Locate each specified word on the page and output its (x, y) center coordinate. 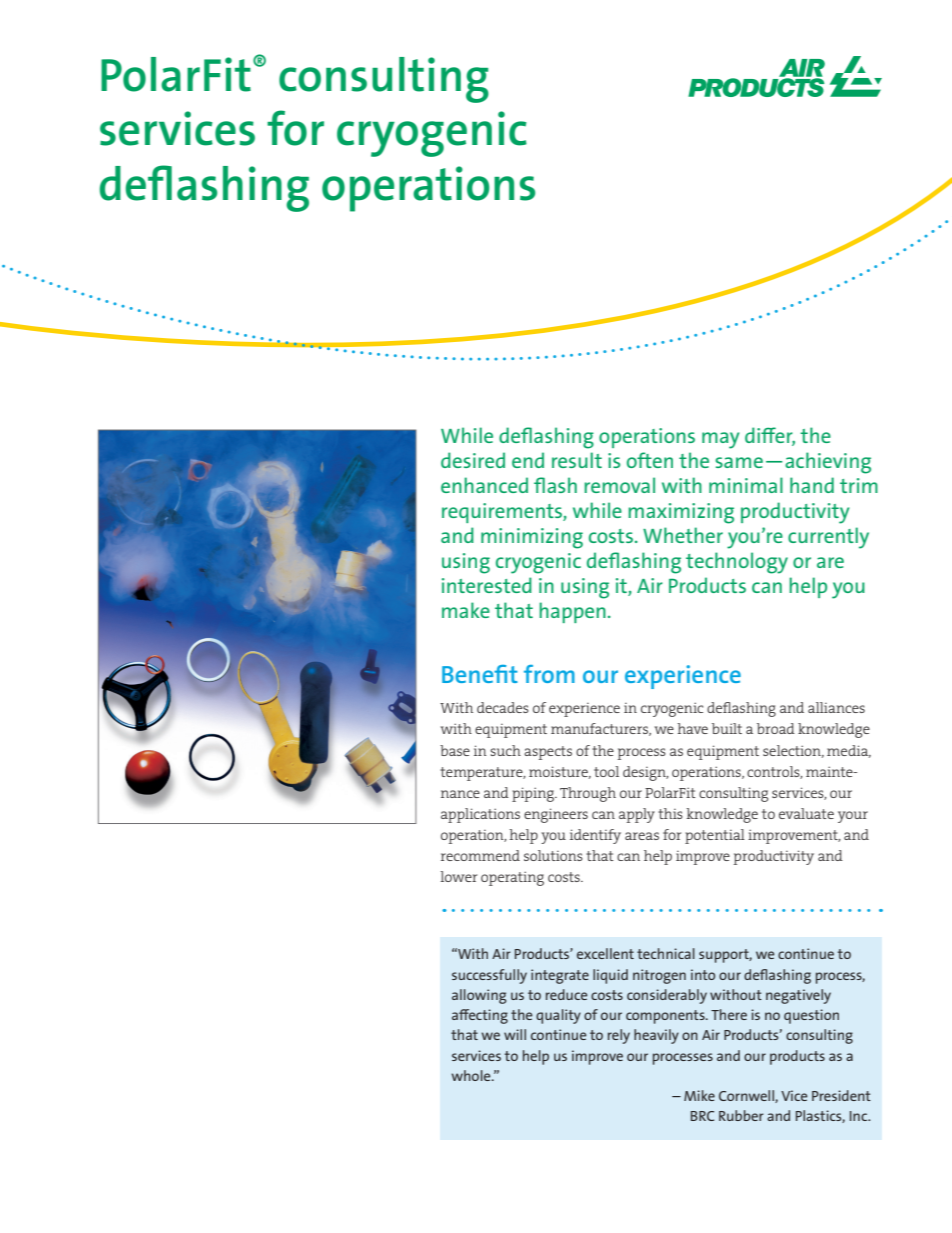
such (505, 750)
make (466, 610)
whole (472, 1075)
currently (828, 538)
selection (793, 751)
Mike (699, 1095)
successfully (489, 976)
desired (473, 460)
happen (572, 612)
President (841, 1095)
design (645, 773)
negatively (798, 996)
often (650, 460)
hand (812, 485)
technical (666, 953)
